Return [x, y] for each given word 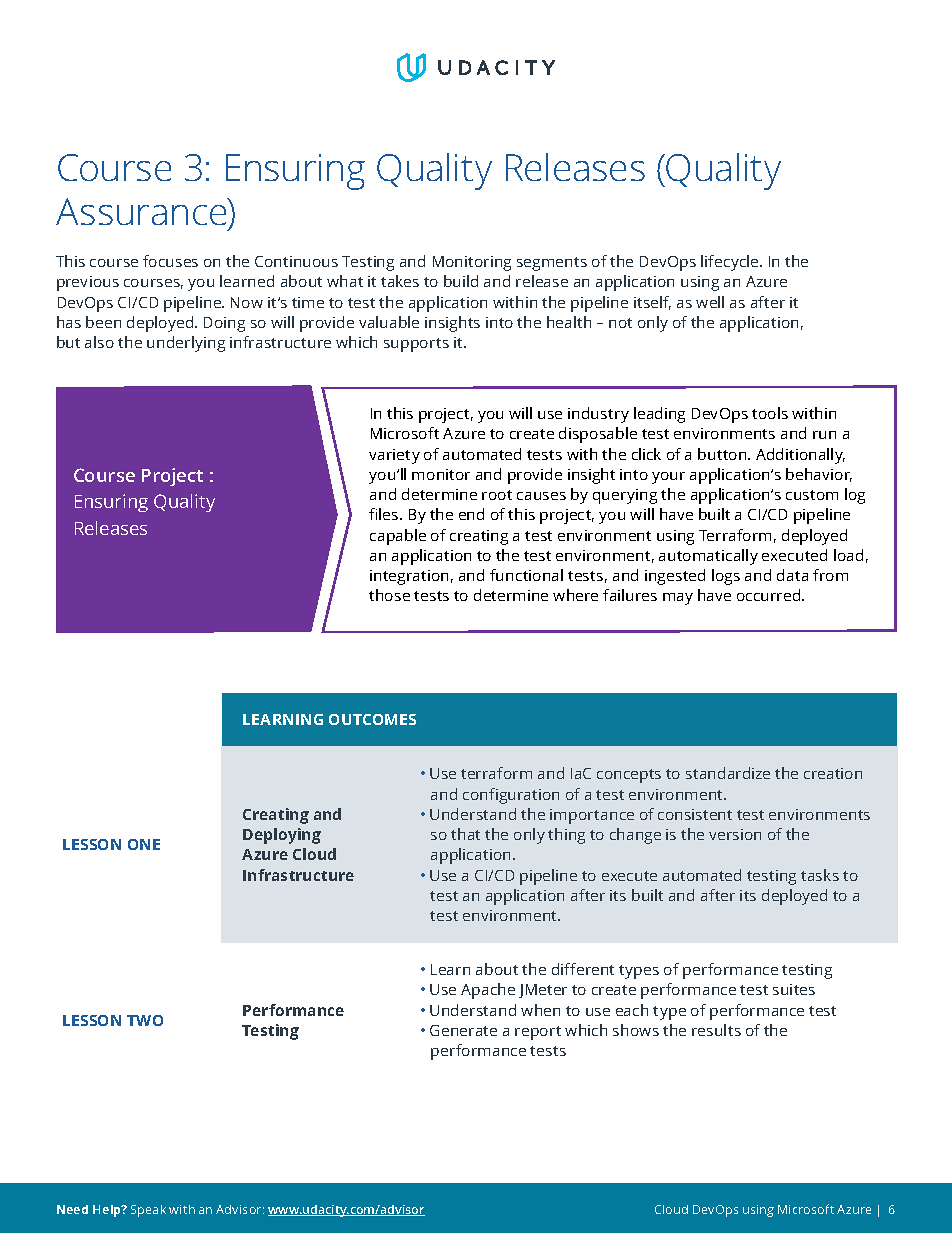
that [465, 834]
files [385, 514]
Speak [148, 1211]
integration [409, 577]
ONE [144, 844]
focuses [170, 261]
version [735, 834]
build [461, 281]
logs [726, 577]
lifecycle [731, 263]
